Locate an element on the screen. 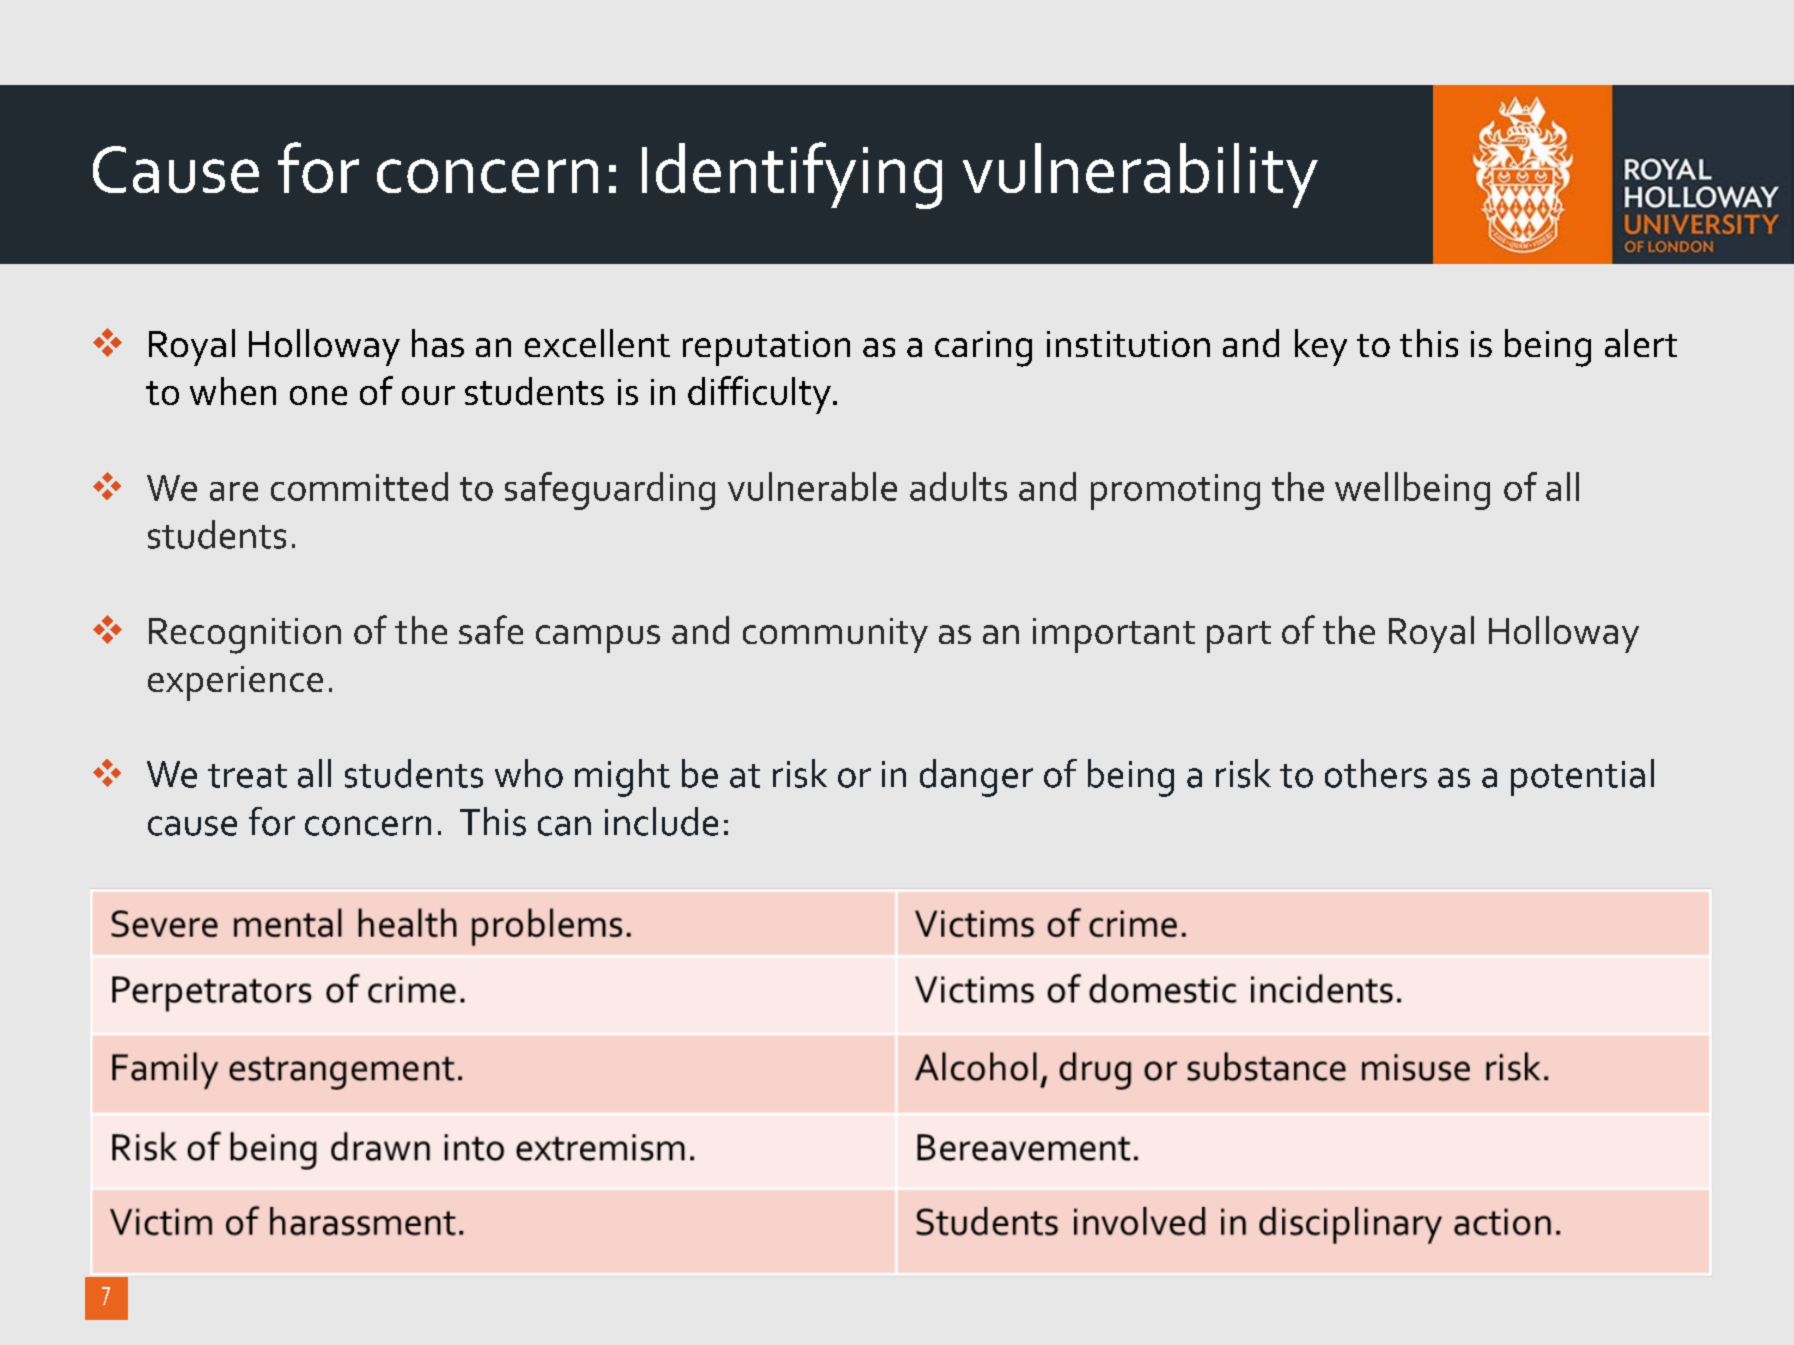 This screenshot has width=1794, height=1345. difficulty is located at coordinates (759, 395).
